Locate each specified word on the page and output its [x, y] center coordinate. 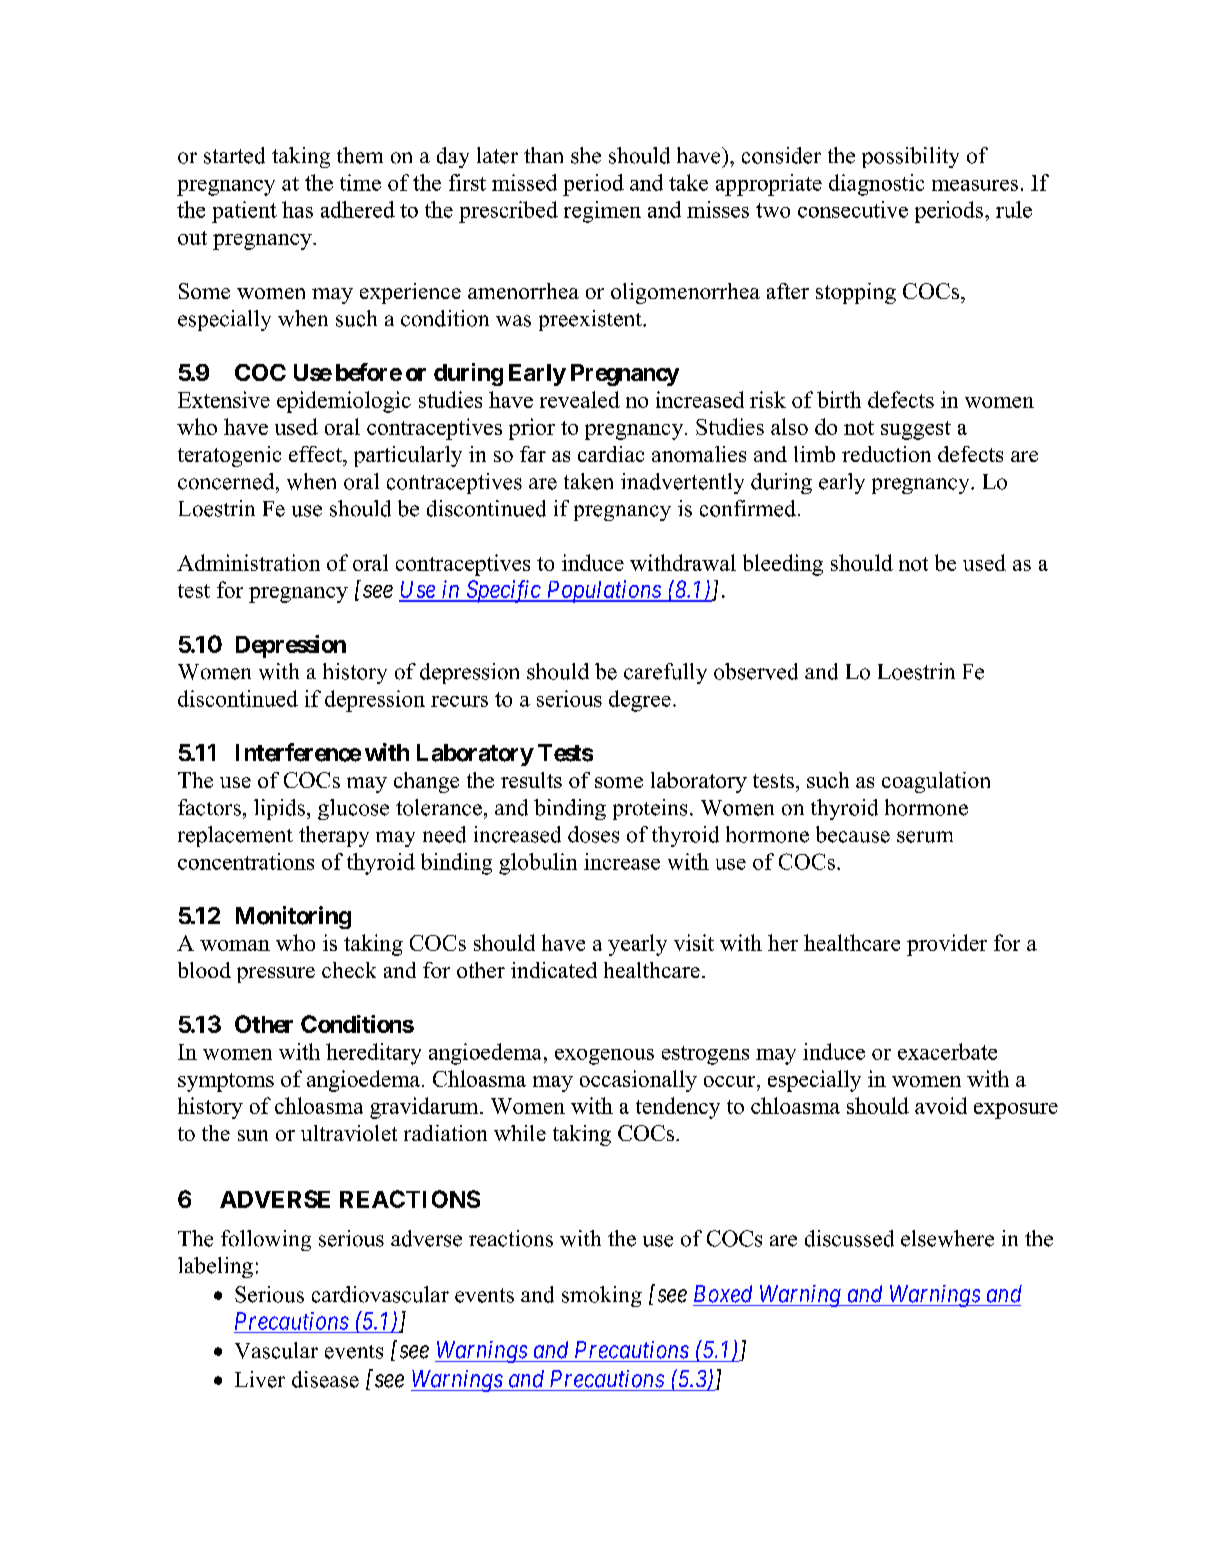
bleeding [783, 565]
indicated [554, 970]
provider [947, 945]
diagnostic [876, 185]
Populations [603, 591]
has [297, 209]
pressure [276, 975]
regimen [602, 212]
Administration [248, 562]
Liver [260, 1379]
